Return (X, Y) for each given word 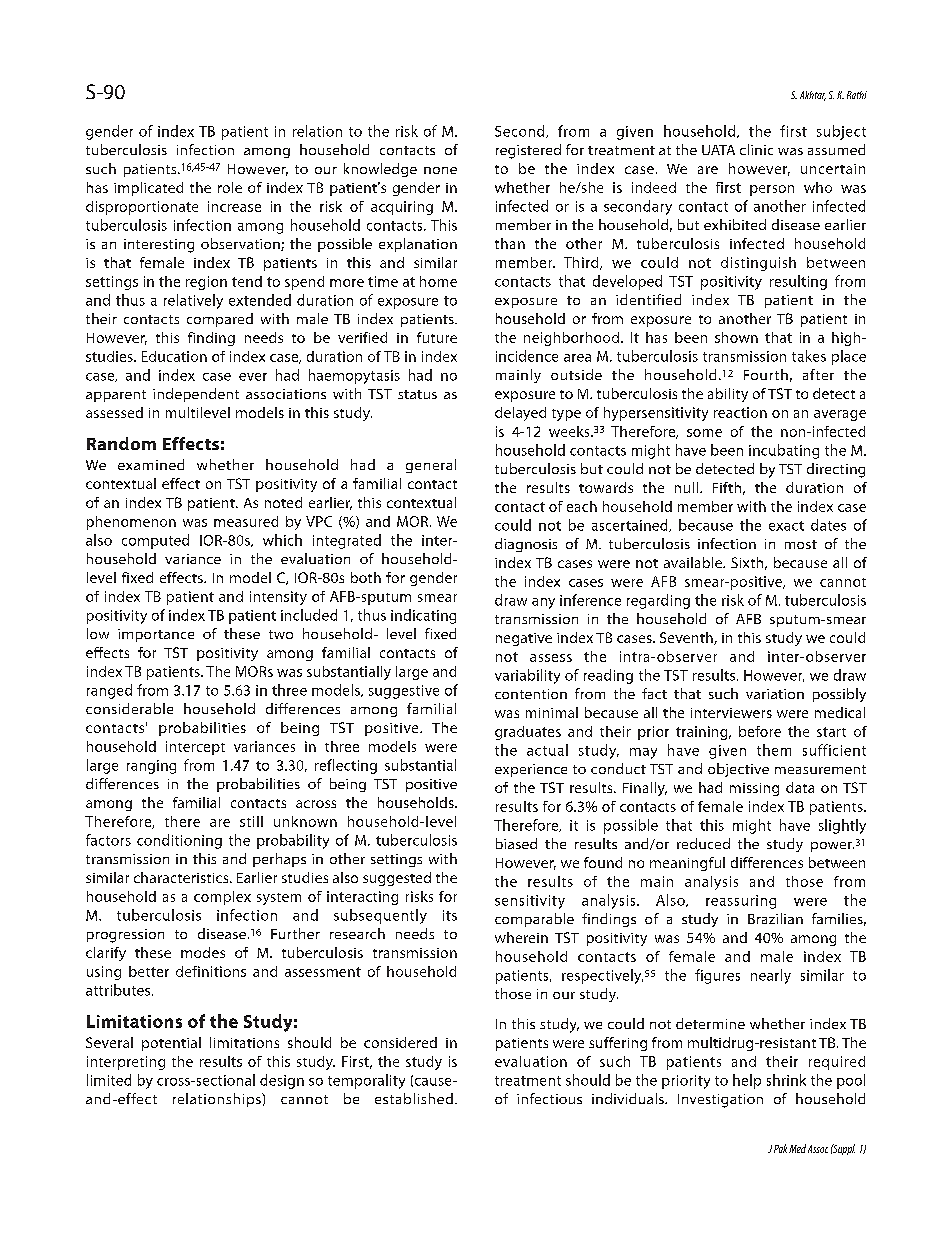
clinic (756, 149)
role (230, 187)
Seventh (687, 638)
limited (109, 1080)
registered (528, 151)
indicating (423, 616)
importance (156, 635)
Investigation (720, 1101)
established (414, 1098)
